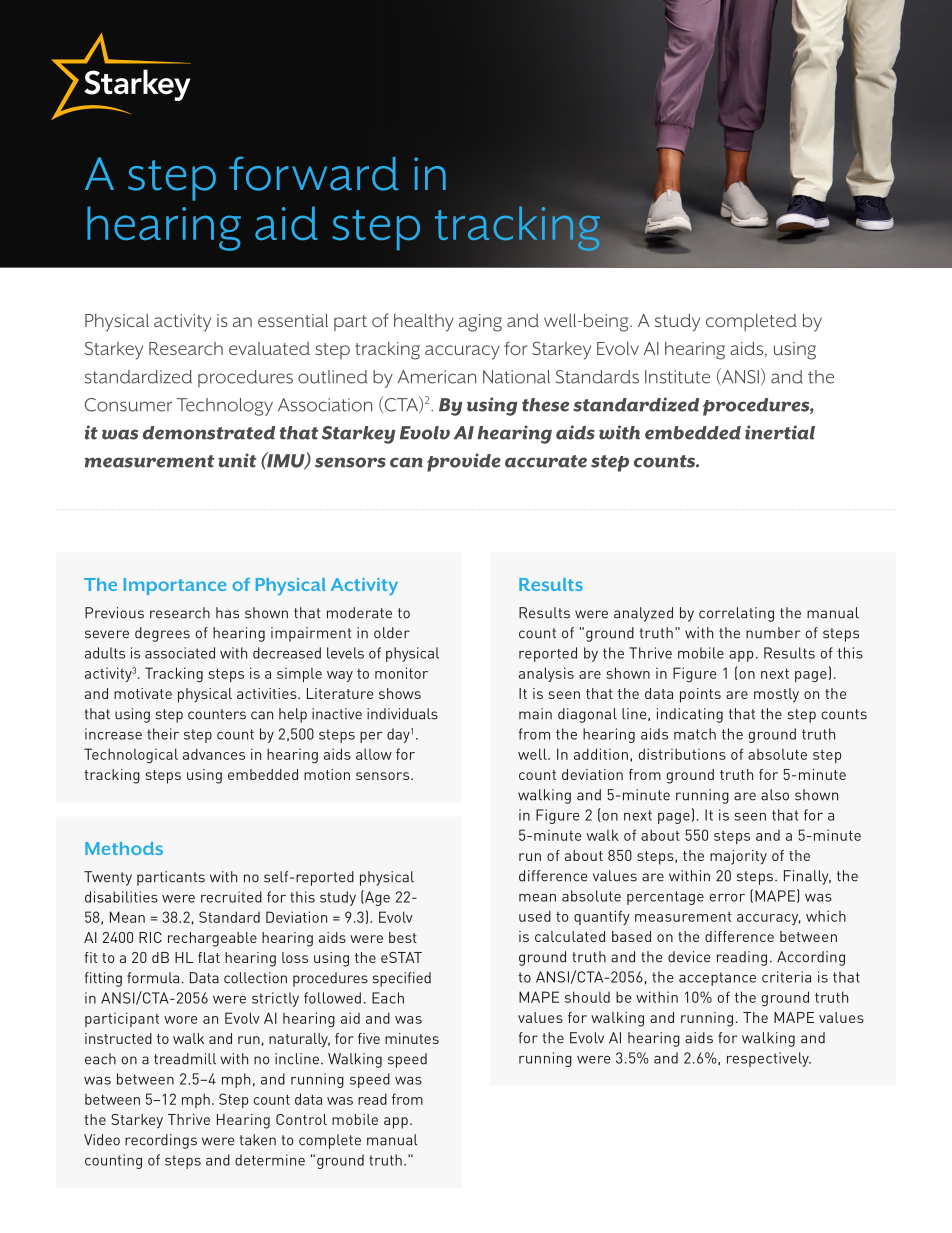 This page has width=952, height=1233. I want to click on recordings, so click(161, 1141).
